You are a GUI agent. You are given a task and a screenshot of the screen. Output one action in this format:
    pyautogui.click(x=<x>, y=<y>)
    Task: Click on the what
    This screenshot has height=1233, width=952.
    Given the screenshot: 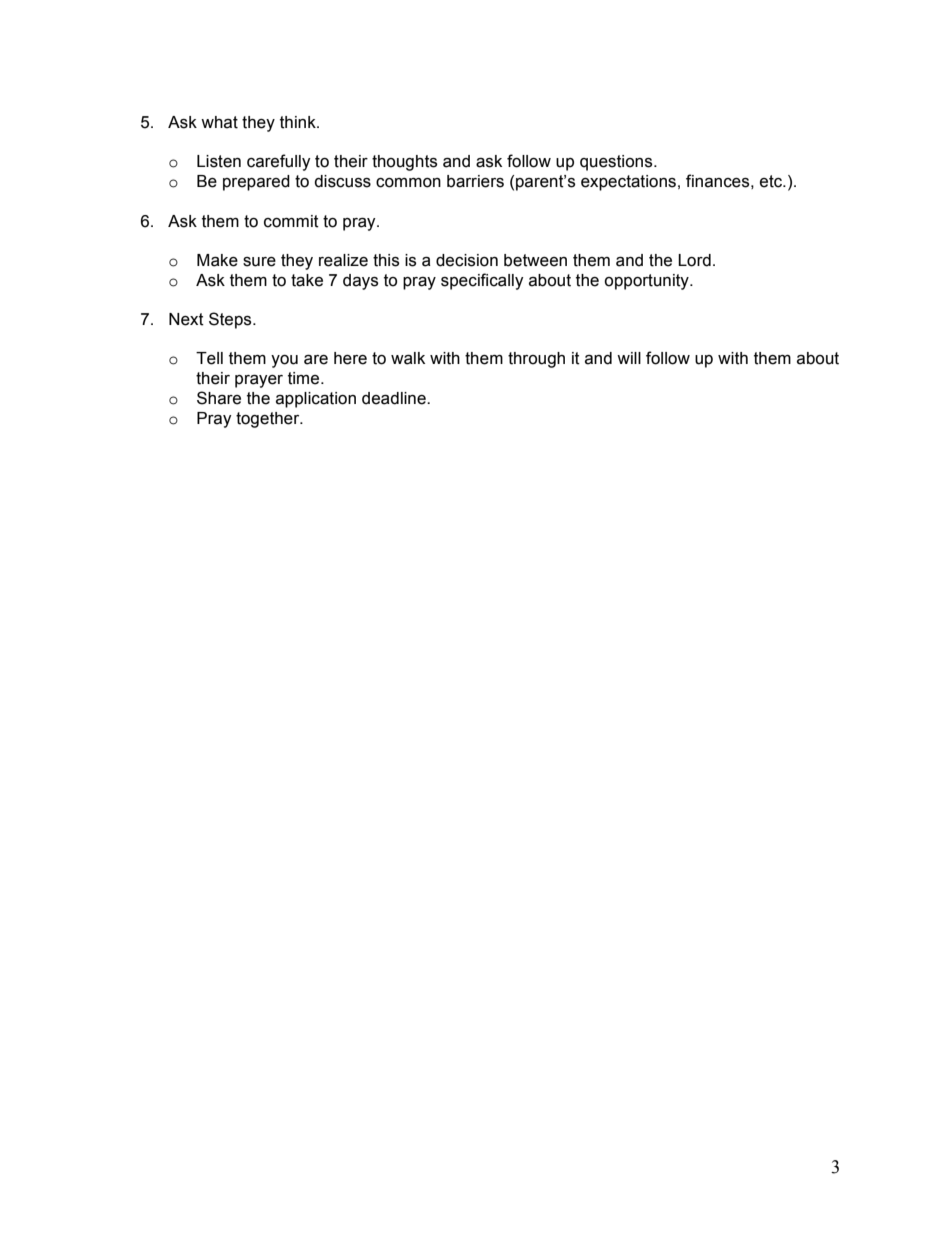 What is the action you would take?
    pyautogui.click(x=219, y=122)
